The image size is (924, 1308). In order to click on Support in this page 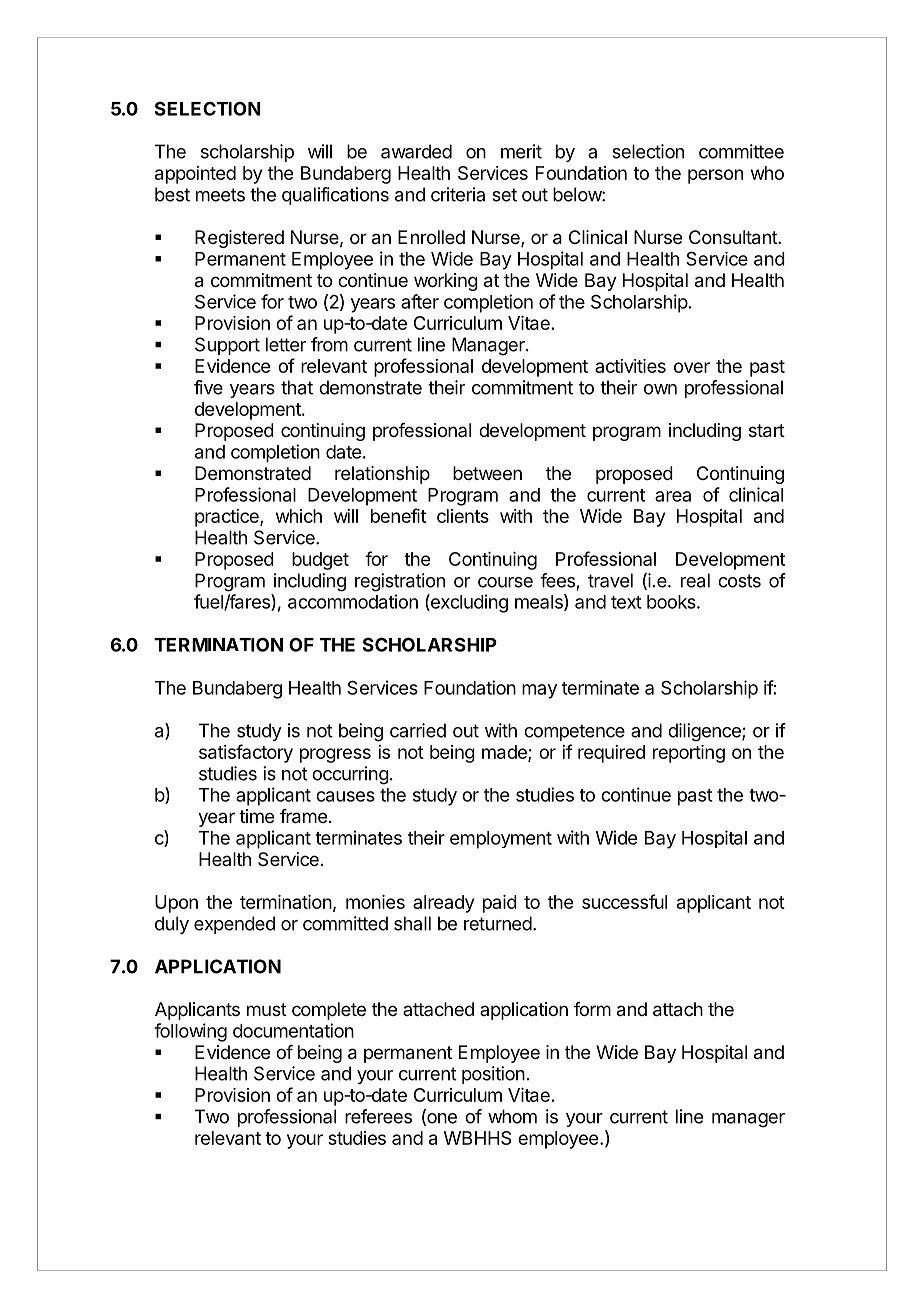, I will do `click(227, 346)`.
